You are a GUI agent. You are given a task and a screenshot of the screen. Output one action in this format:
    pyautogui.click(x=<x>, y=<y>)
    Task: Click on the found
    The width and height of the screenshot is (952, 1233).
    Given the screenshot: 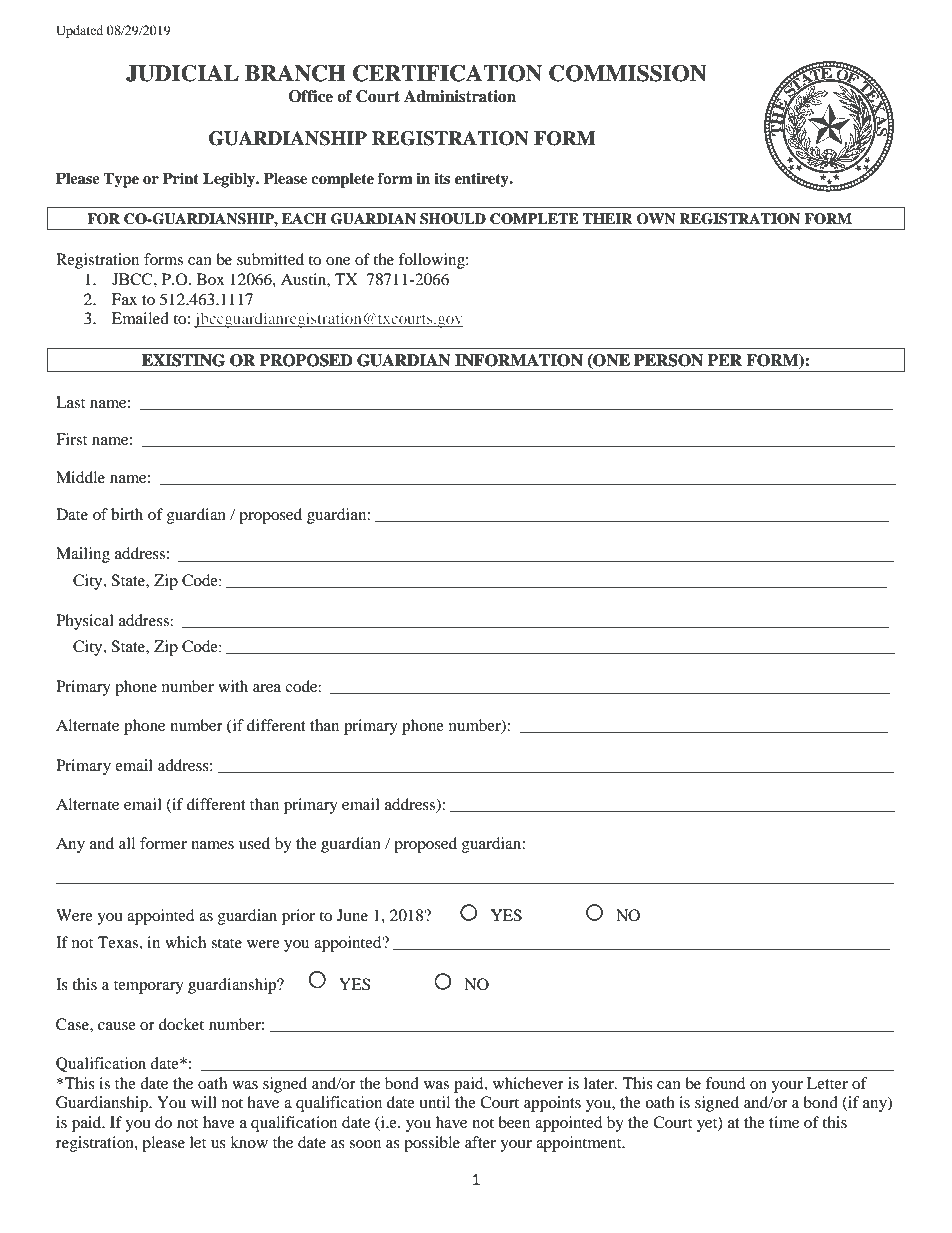 What is the action you would take?
    pyautogui.click(x=726, y=1083)
